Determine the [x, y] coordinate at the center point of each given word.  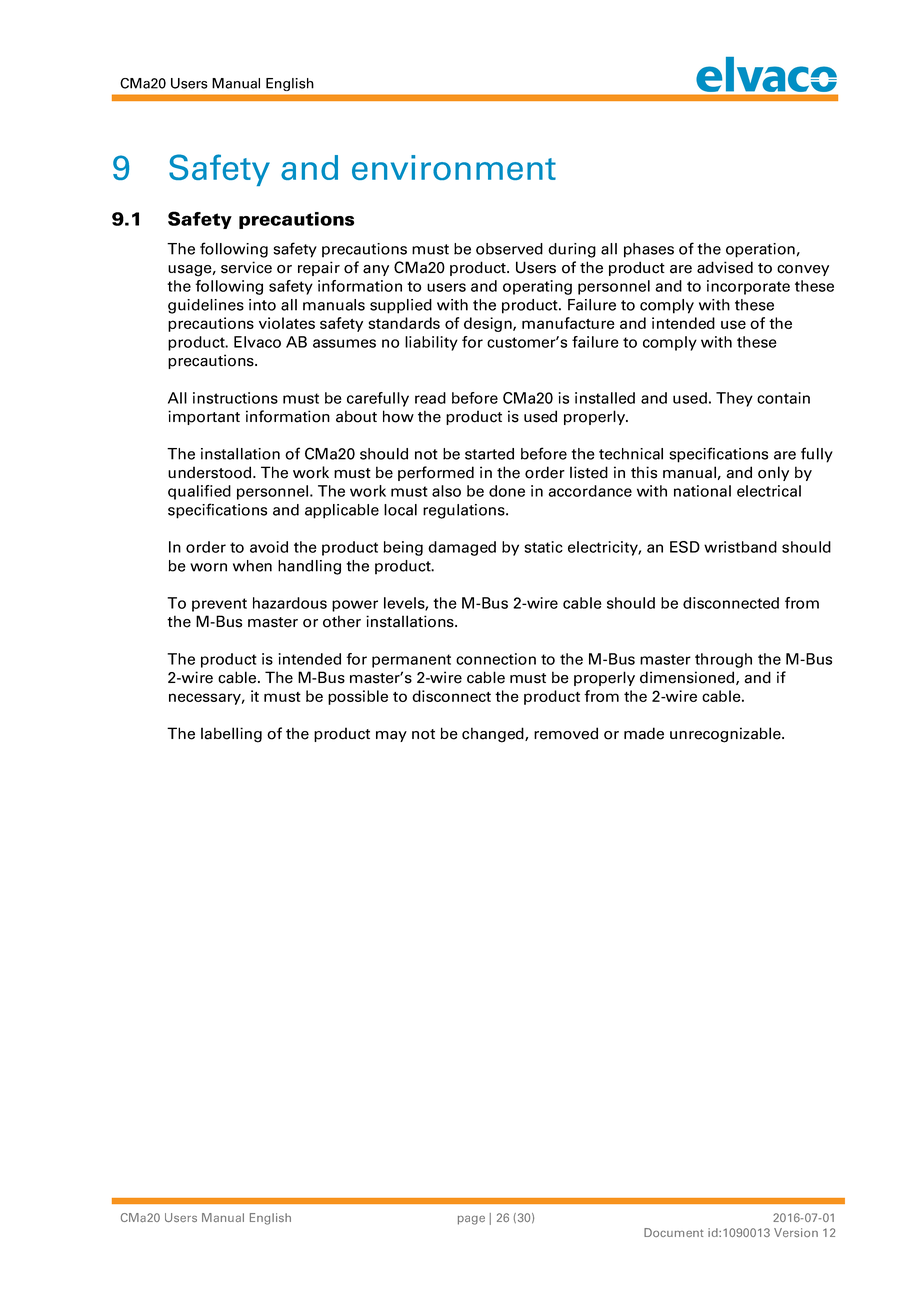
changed [494, 735]
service [246, 267]
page [471, 1220]
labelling [231, 735]
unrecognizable [726, 735]
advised [725, 267]
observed [509, 249]
